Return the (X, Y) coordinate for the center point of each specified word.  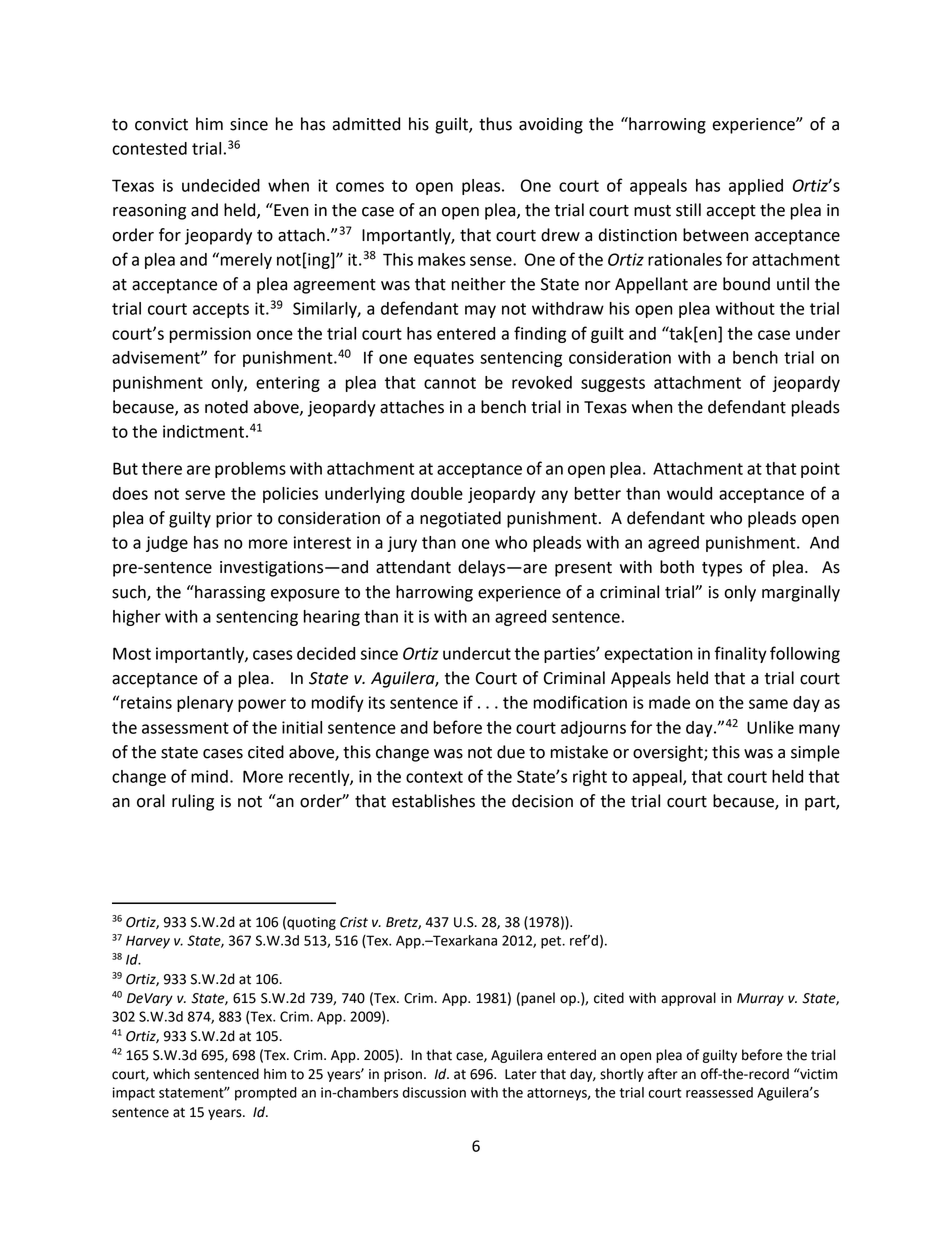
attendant (413, 567)
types (722, 569)
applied (756, 187)
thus (495, 124)
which (171, 1074)
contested (149, 148)
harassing (229, 593)
